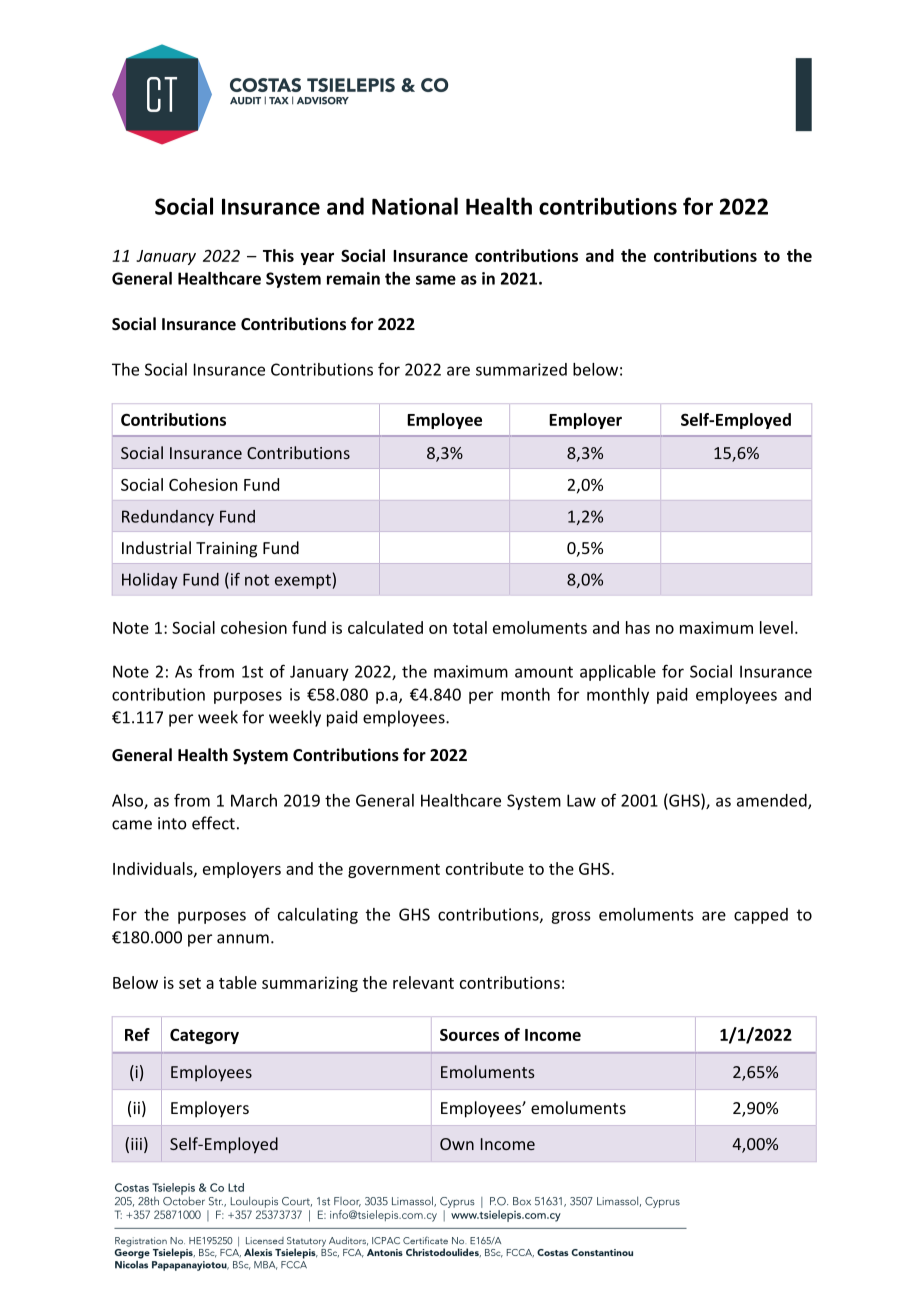 The width and height of the screenshot is (924, 1308). I want to click on has, so click(638, 627).
